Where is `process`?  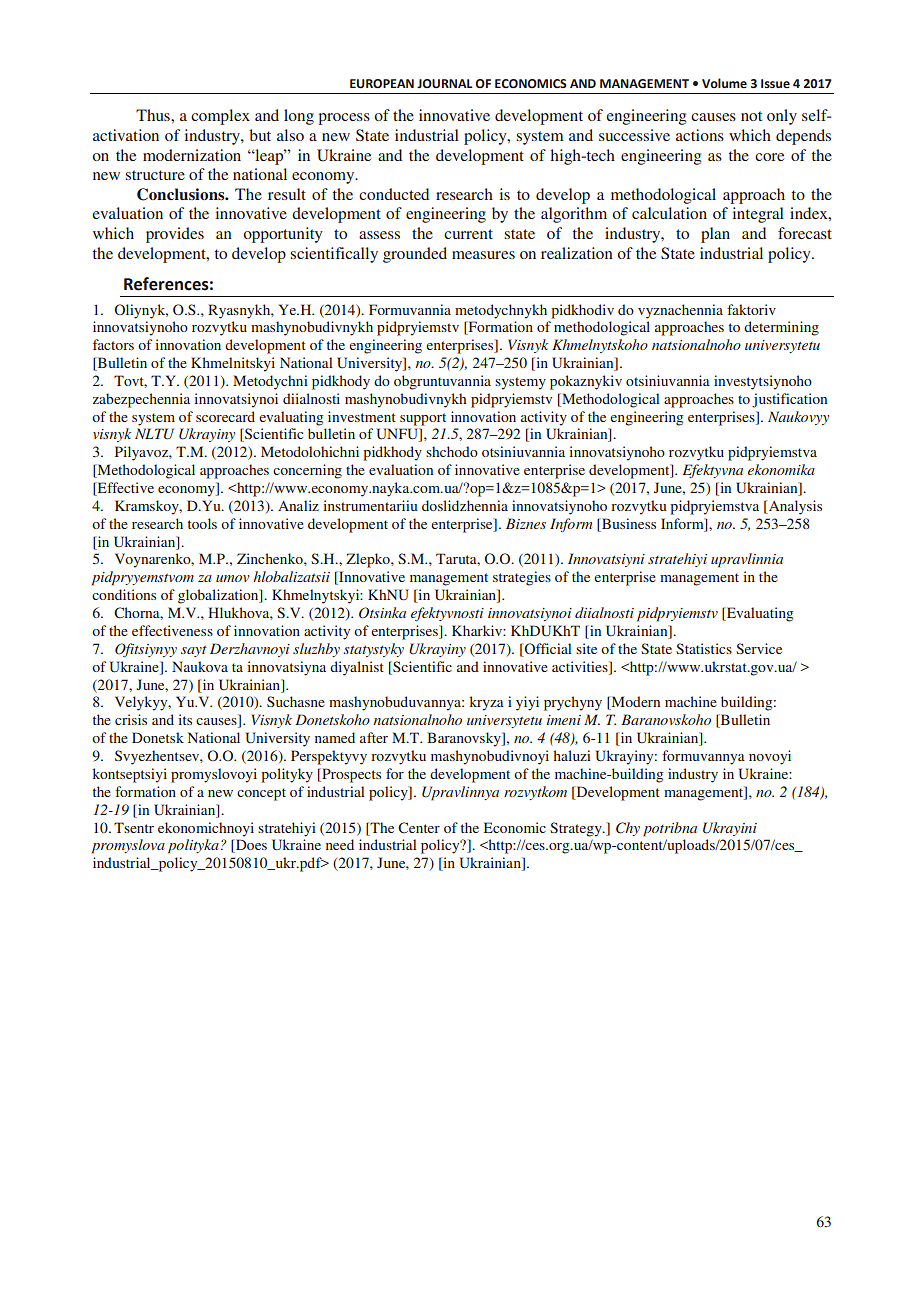 process is located at coordinates (344, 119).
